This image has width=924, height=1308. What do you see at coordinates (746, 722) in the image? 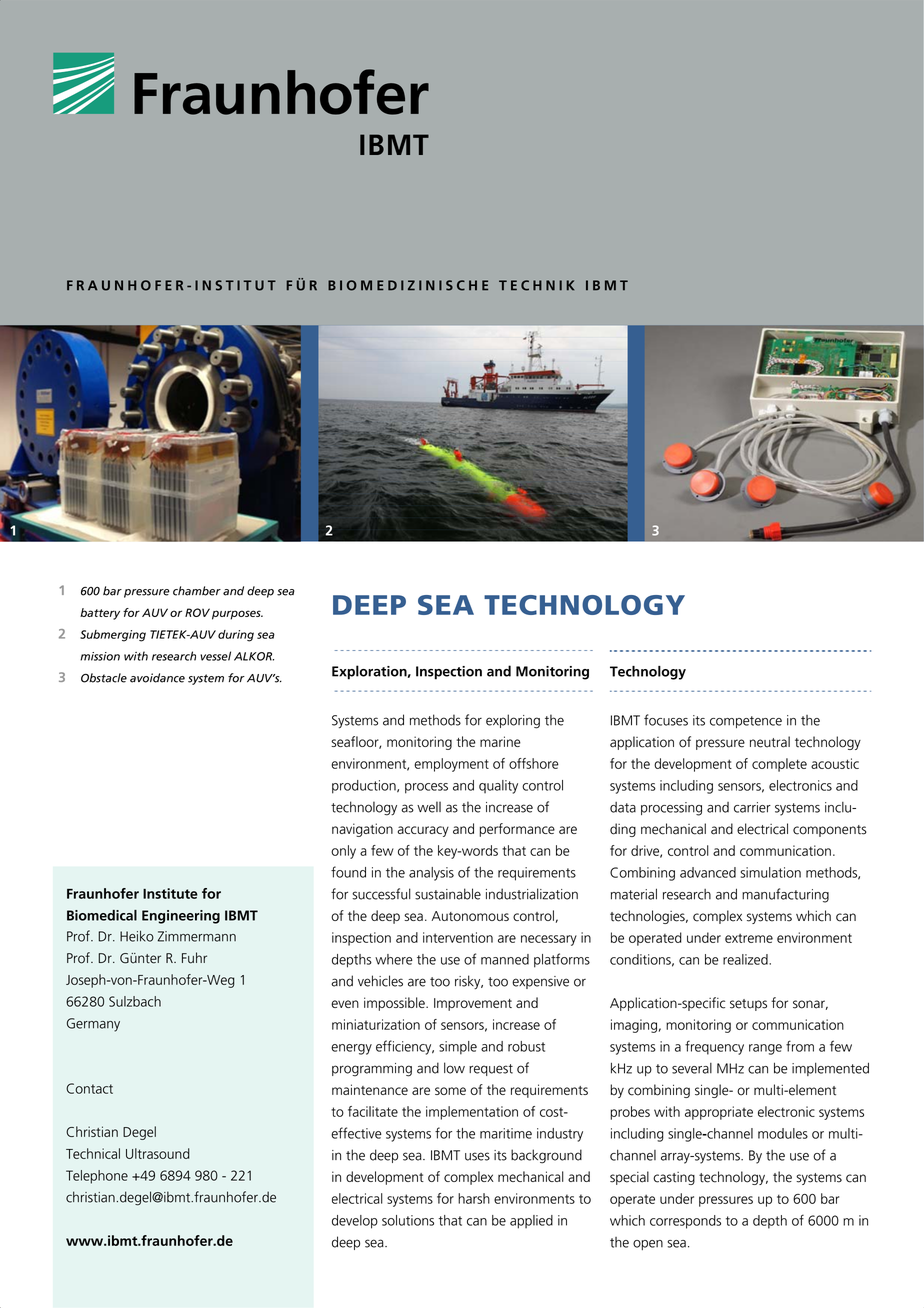
I see `competence` at bounding box center [746, 722].
